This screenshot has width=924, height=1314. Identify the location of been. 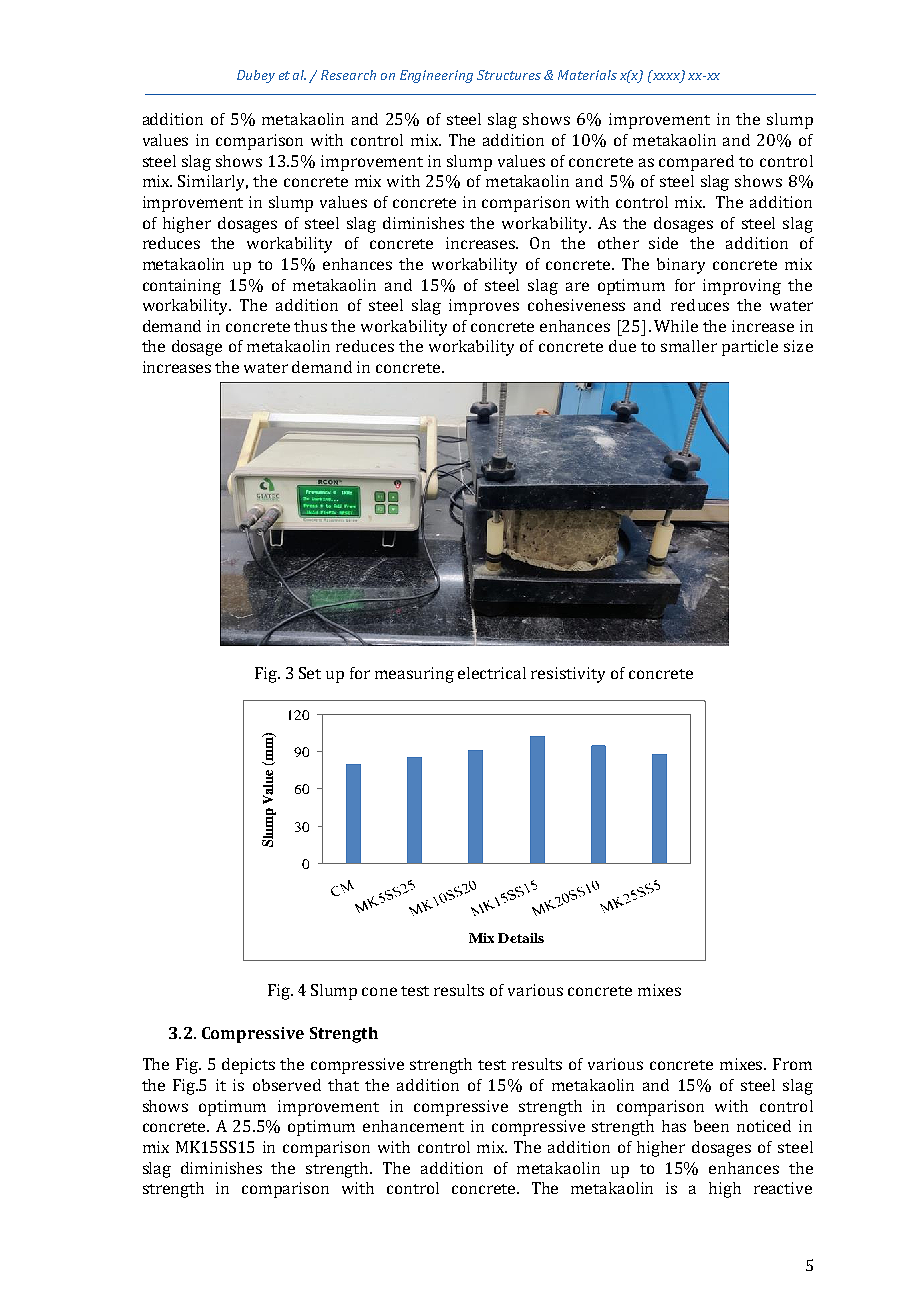
(711, 1126).
